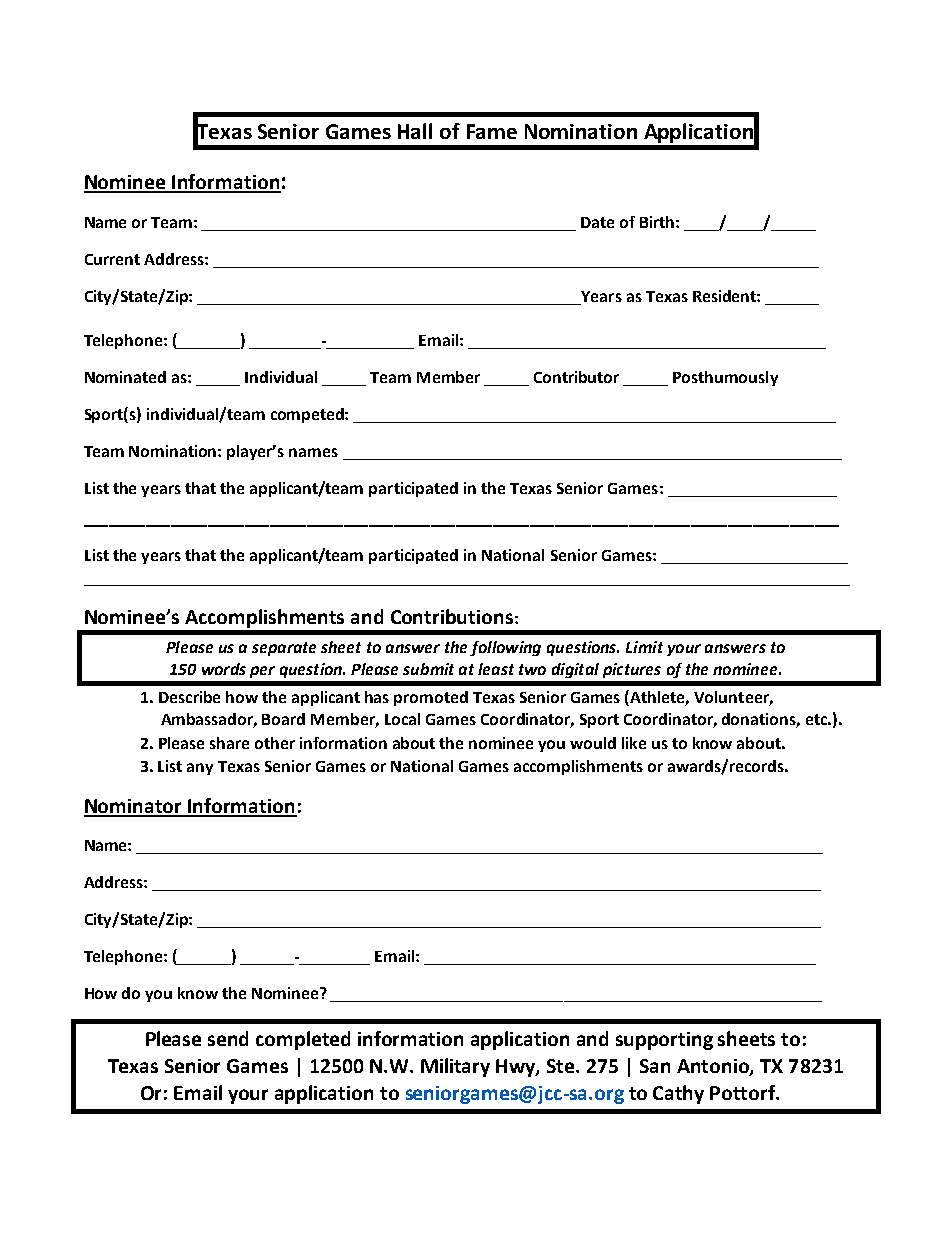 Image resolution: width=952 pixels, height=1233 pixels. What do you see at coordinates (576, 377) in the image?
I see `Contributor` at bounding box center [576, 377].
